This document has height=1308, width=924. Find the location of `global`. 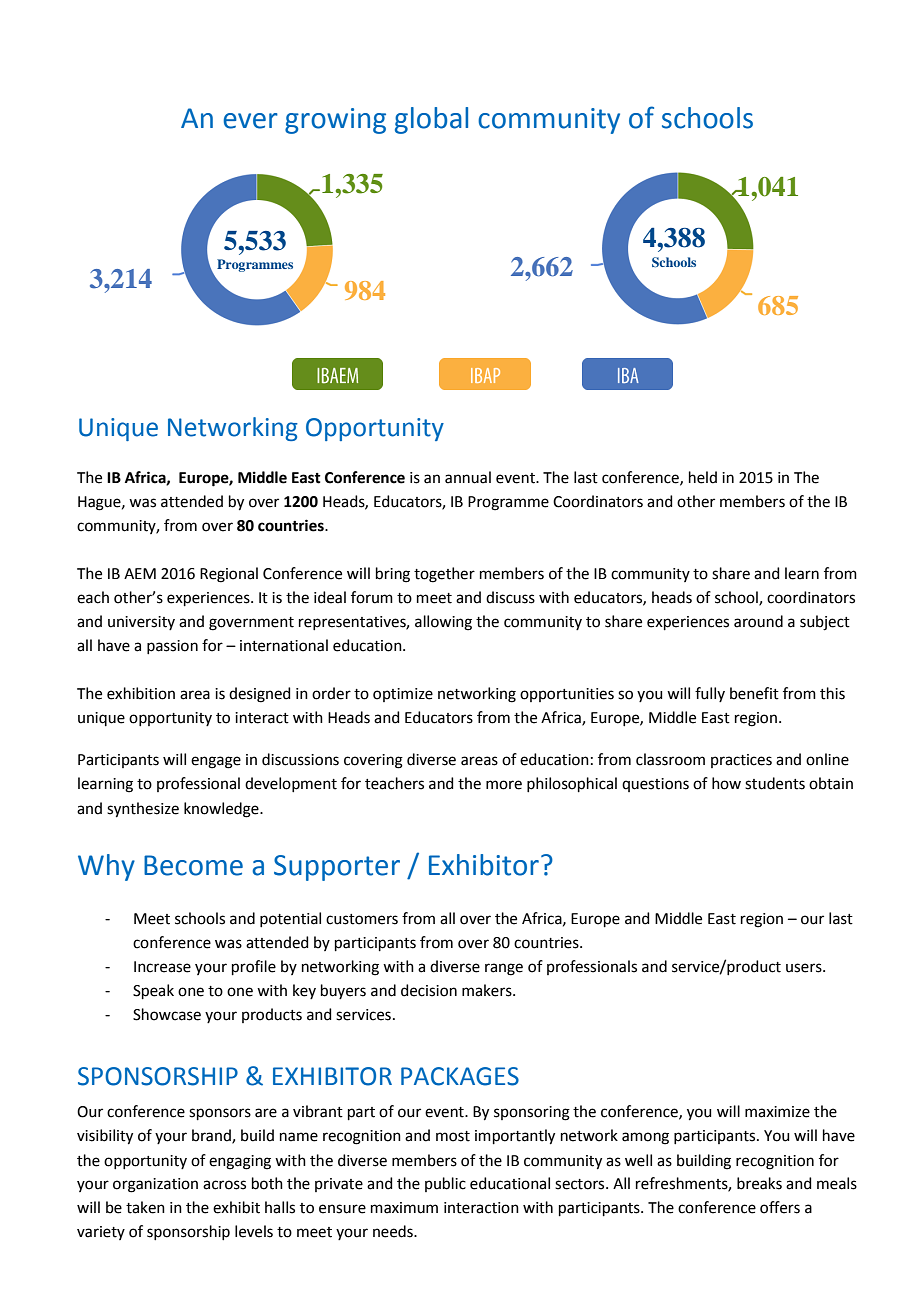

global is located at coordinates (431, 120).
